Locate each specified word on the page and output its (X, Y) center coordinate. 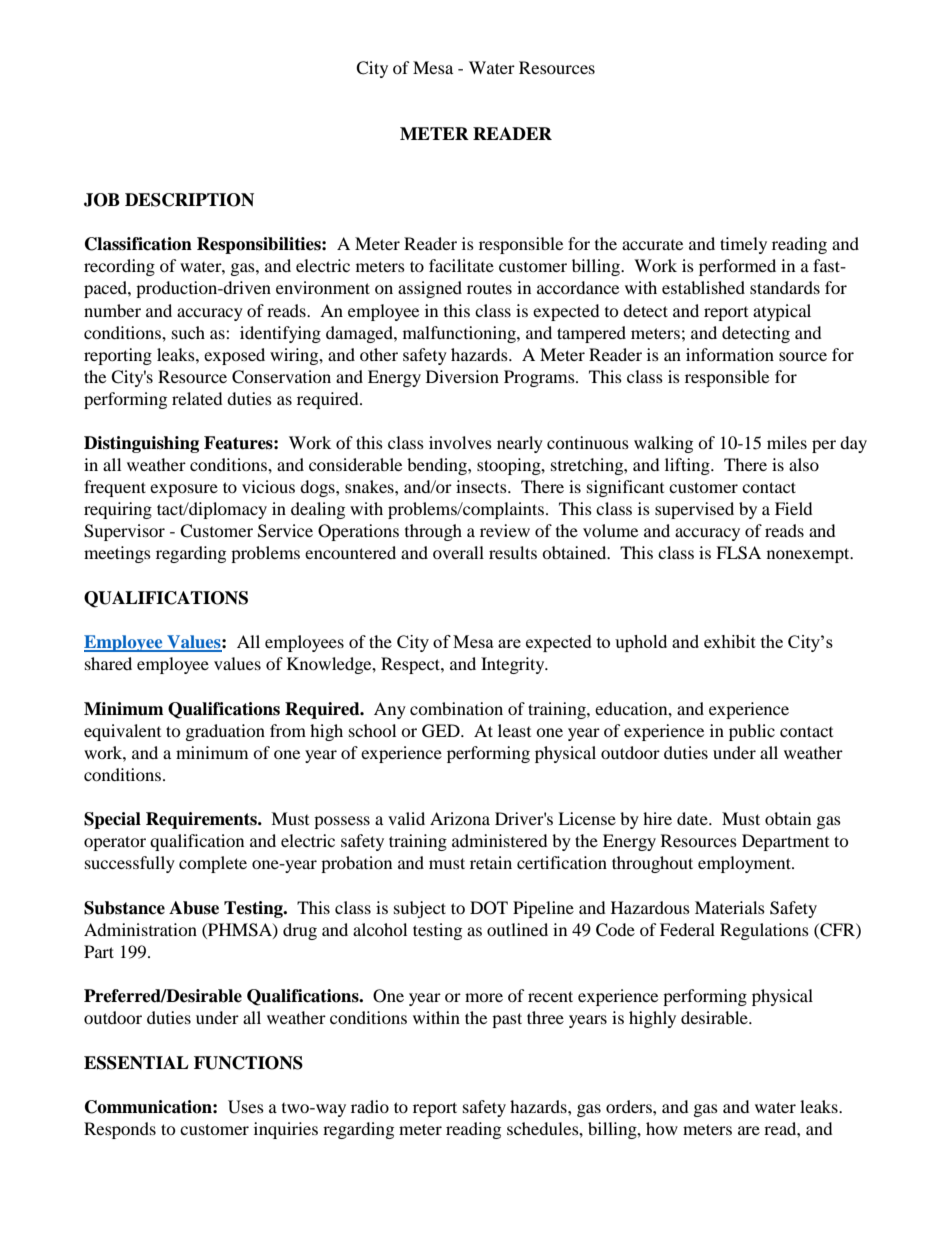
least (514, 730)
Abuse (194, 908)
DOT (489, 908)
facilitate (461, 265)
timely (743, 245)
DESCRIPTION (189, 200)
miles (787, 442)
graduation (225, 732)
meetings (117, 554)
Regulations (764, 931)
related (197, 398)
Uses (246, 1107)
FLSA (738, 553)
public (752, 732)
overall (458, 552)
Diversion (462, 376)
